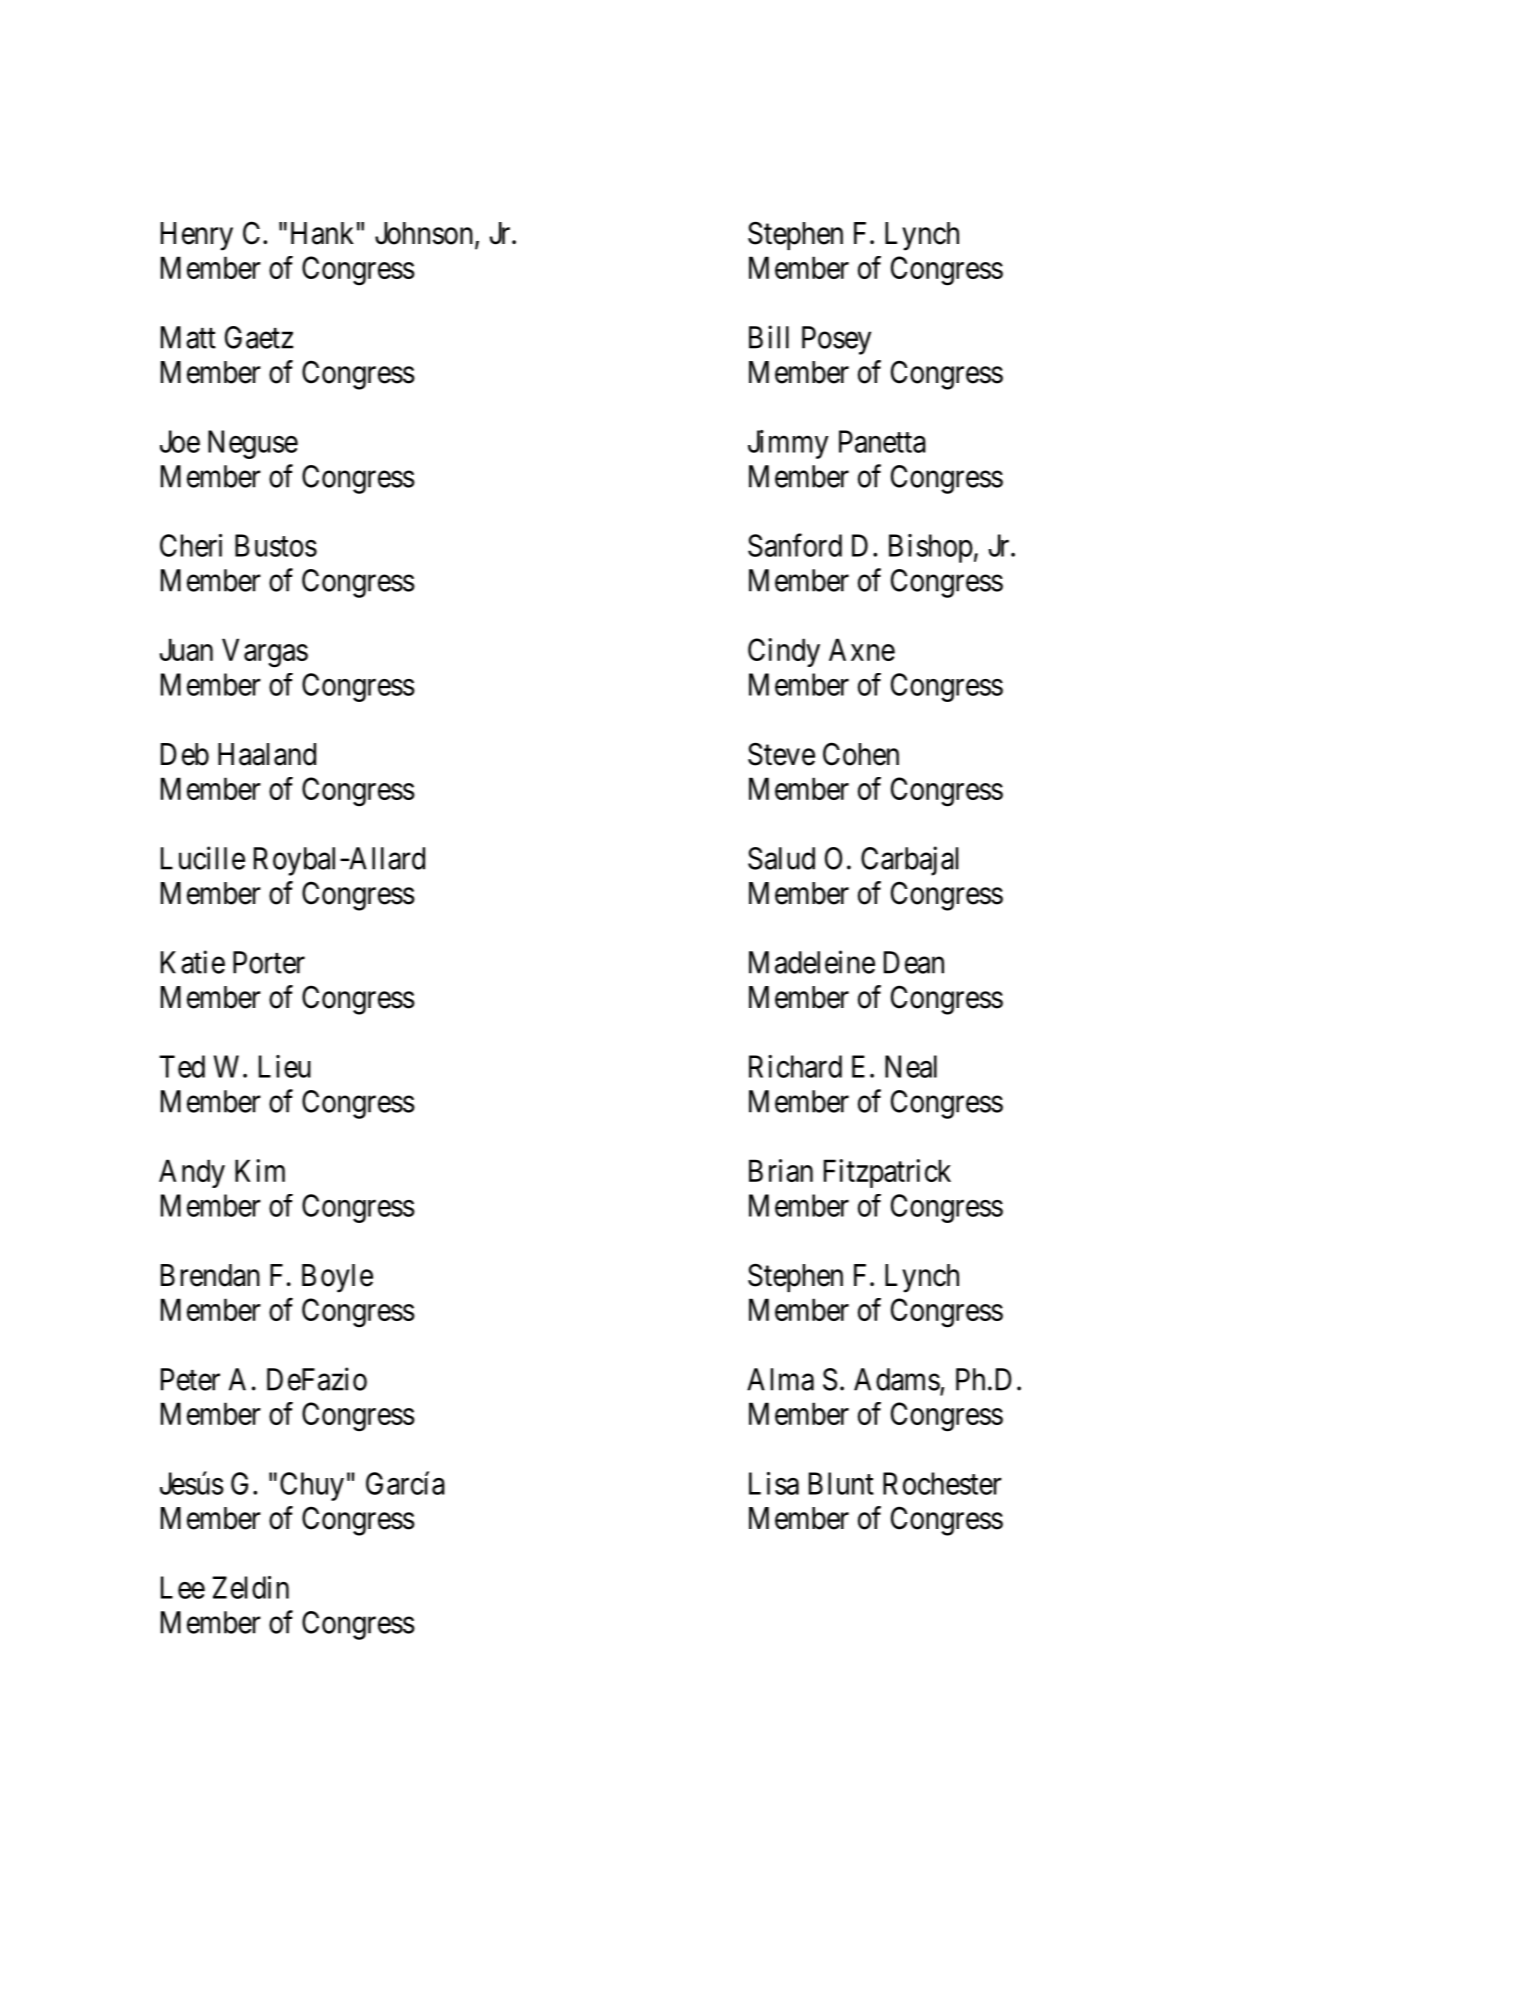  Describe the element at coordinates (322, 233) in the screenshot. I see `Hank` at that location.
